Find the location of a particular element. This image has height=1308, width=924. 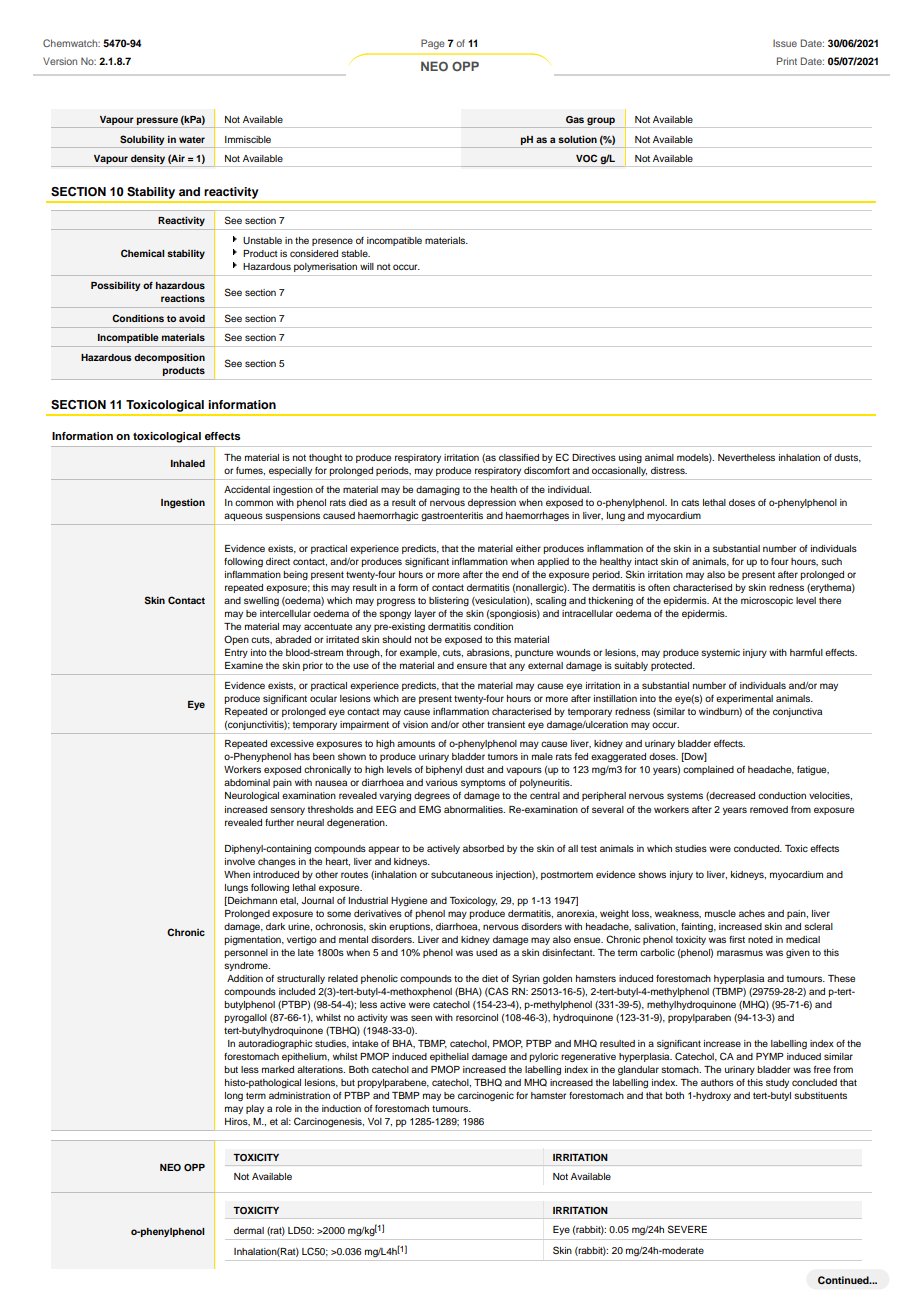

Print is located at coordinates (787, 61).
